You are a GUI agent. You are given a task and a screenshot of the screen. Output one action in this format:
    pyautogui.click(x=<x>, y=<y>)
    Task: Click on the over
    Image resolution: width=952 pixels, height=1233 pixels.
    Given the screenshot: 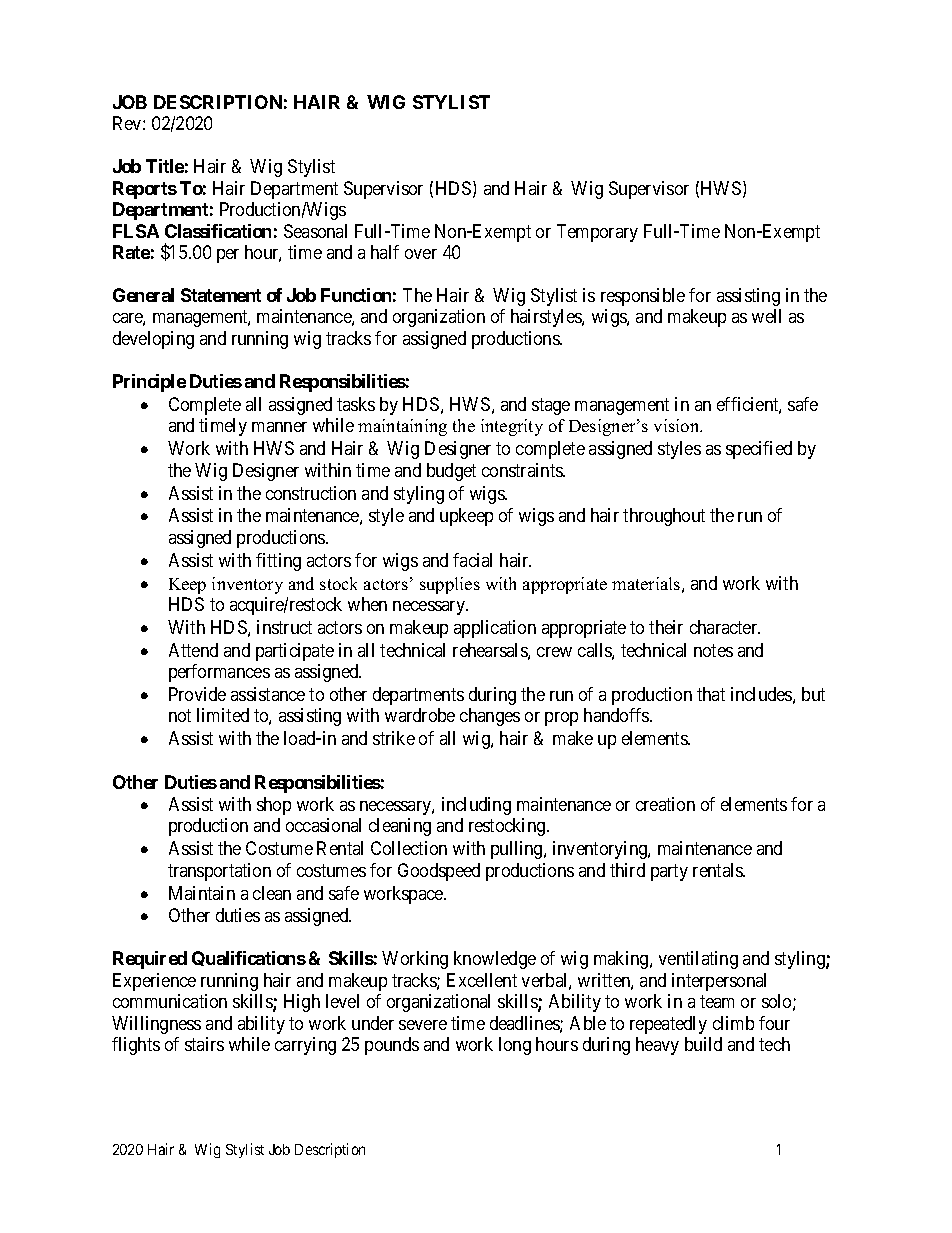 What is the action you would take?
    pyautogui.click(x=421, y=254)
